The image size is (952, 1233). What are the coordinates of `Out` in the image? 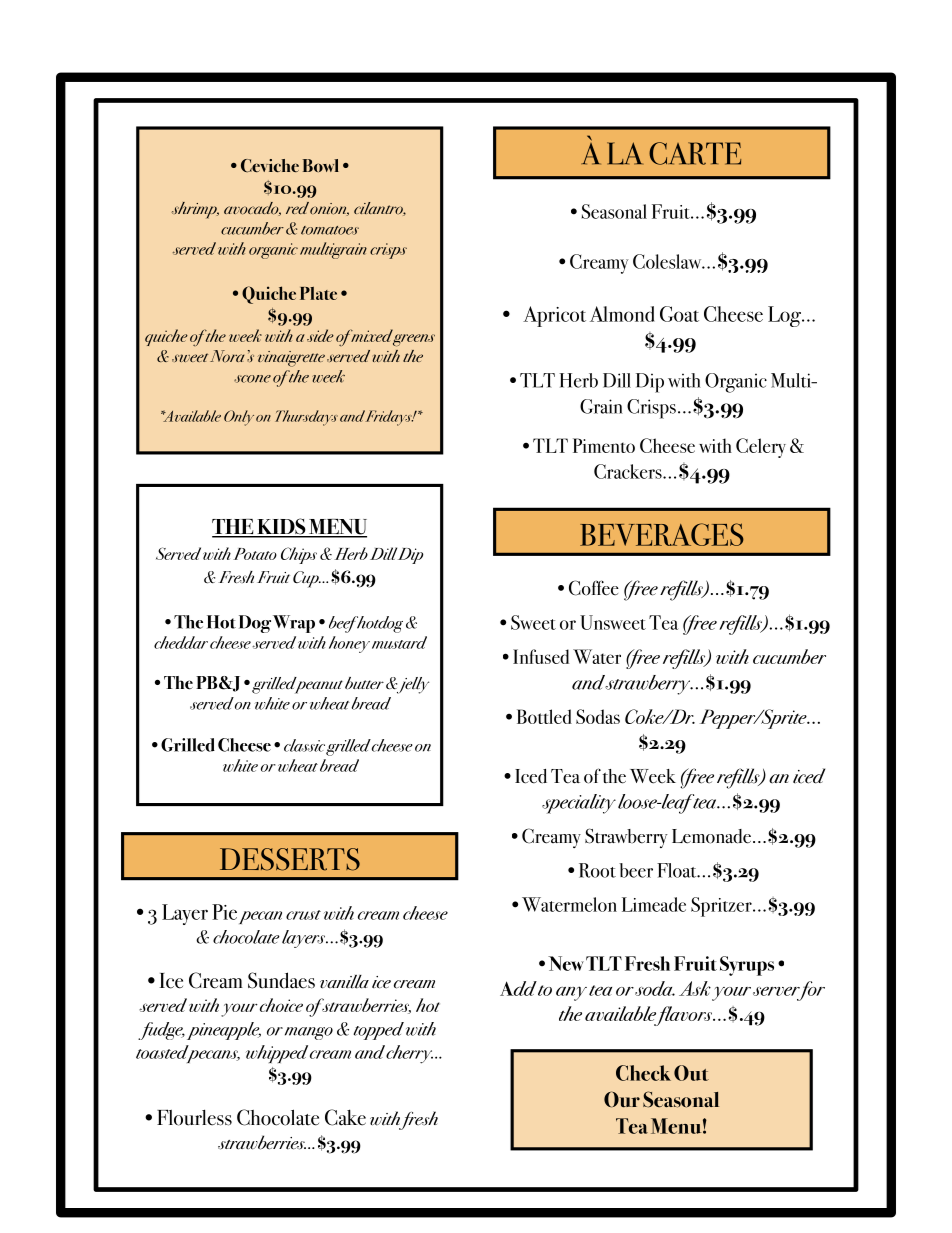 It's located at (691, 1073).
